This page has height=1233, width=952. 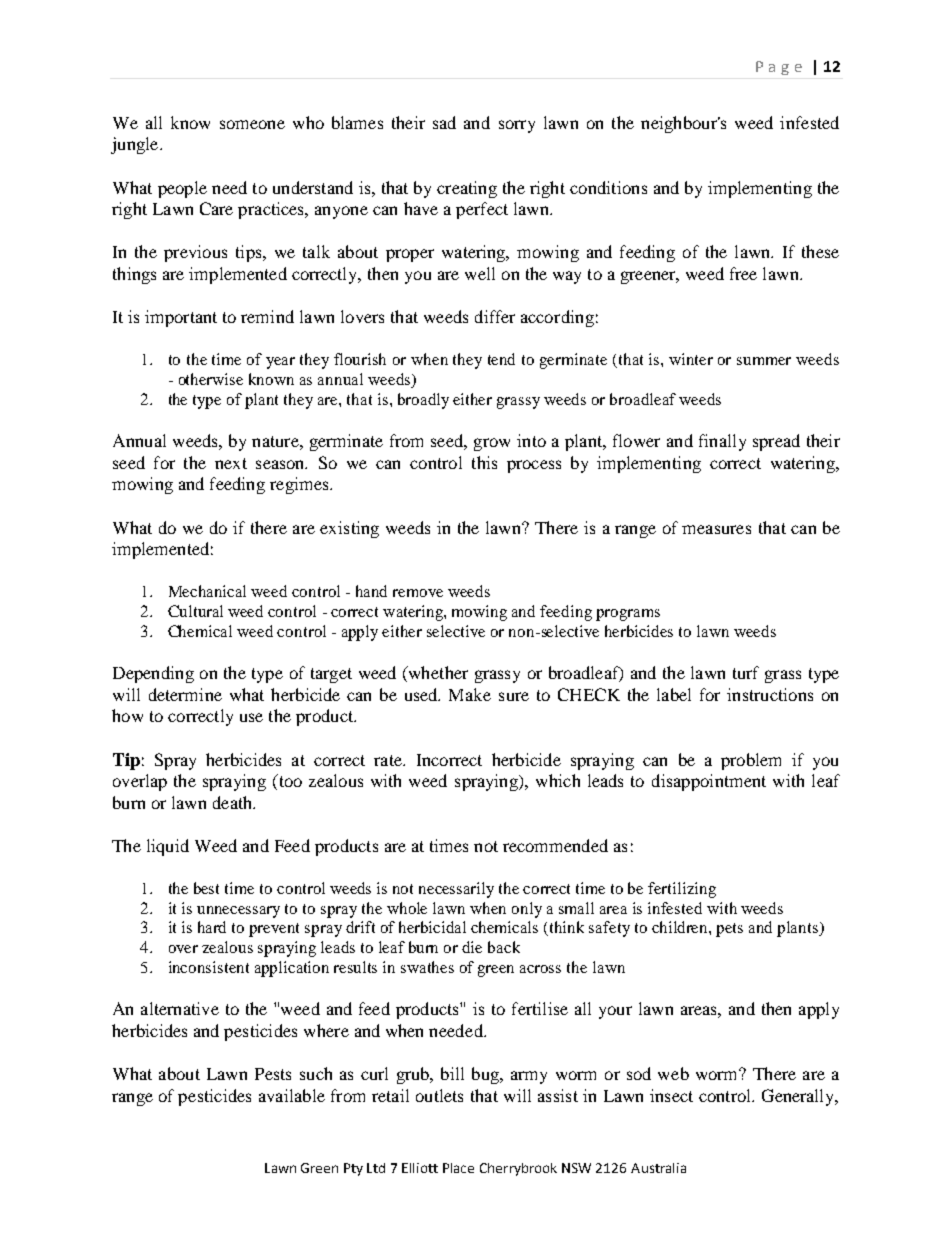 I want to click on turf, so click(x=746, y=672).
